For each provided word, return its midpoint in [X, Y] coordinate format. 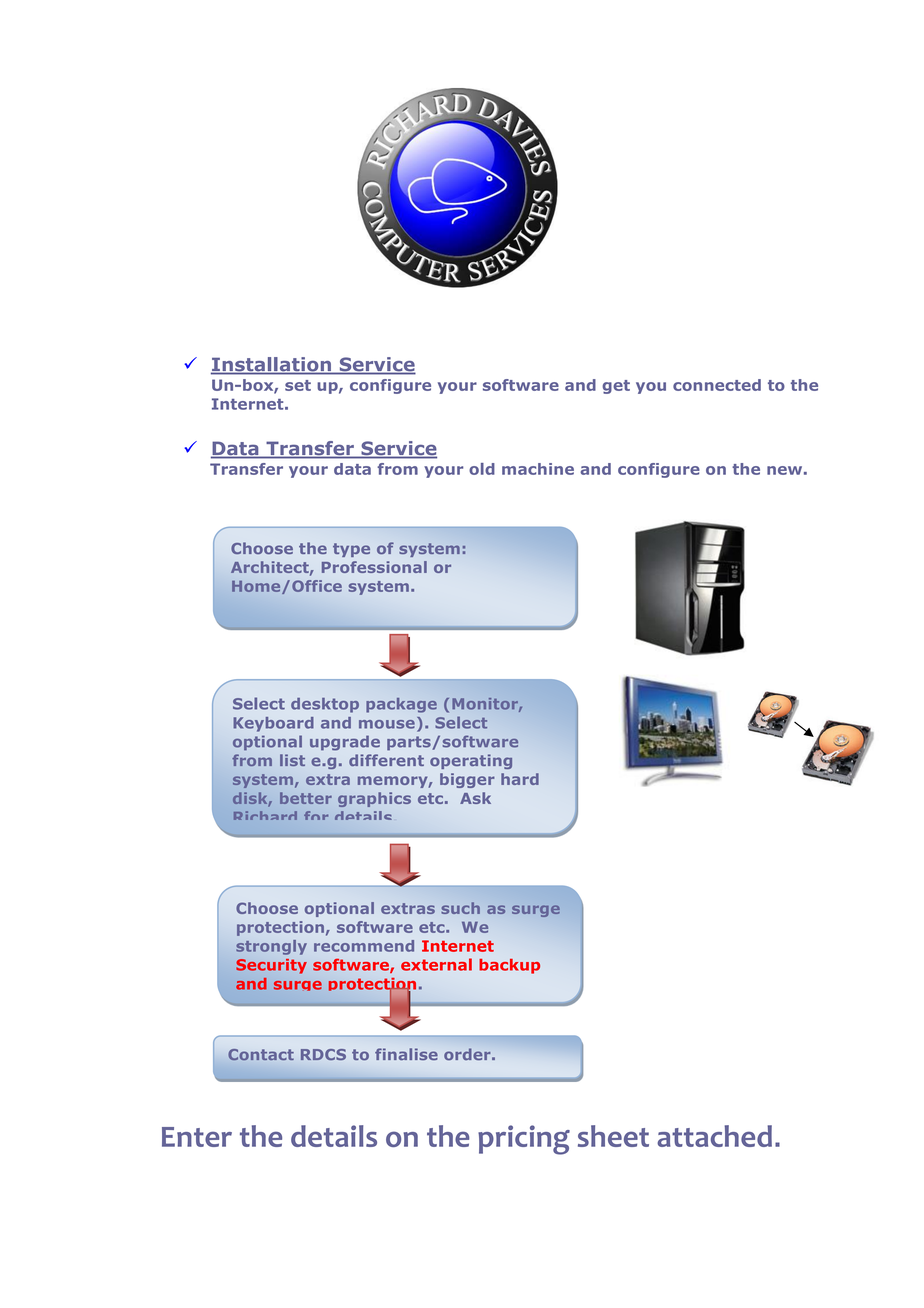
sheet [613, 1136]
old [482, 469]
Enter [197, 1137]
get [616, 387]
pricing [524, 1140]
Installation [272, 365]
